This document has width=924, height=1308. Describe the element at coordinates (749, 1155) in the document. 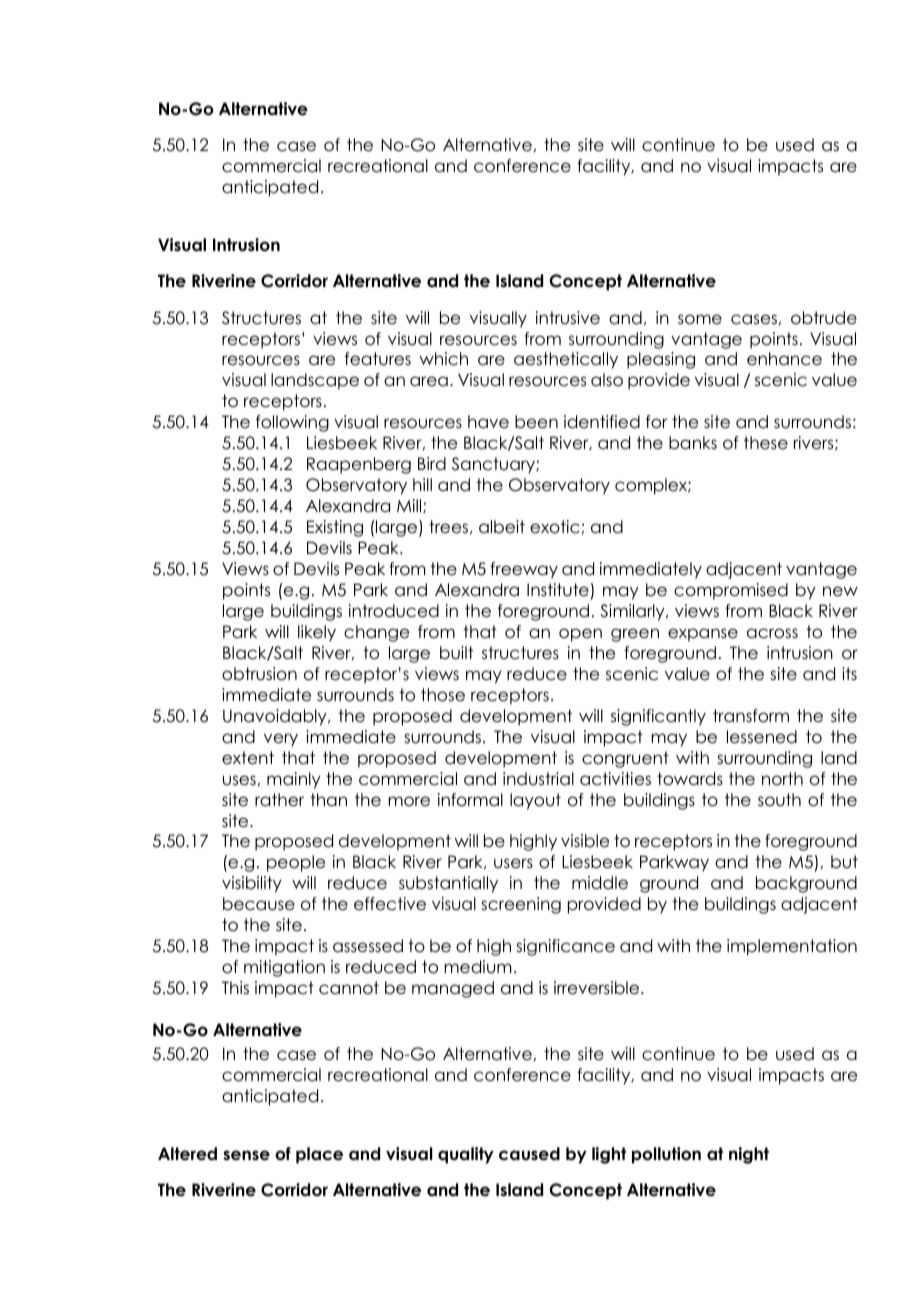

I see `night` at that location.
